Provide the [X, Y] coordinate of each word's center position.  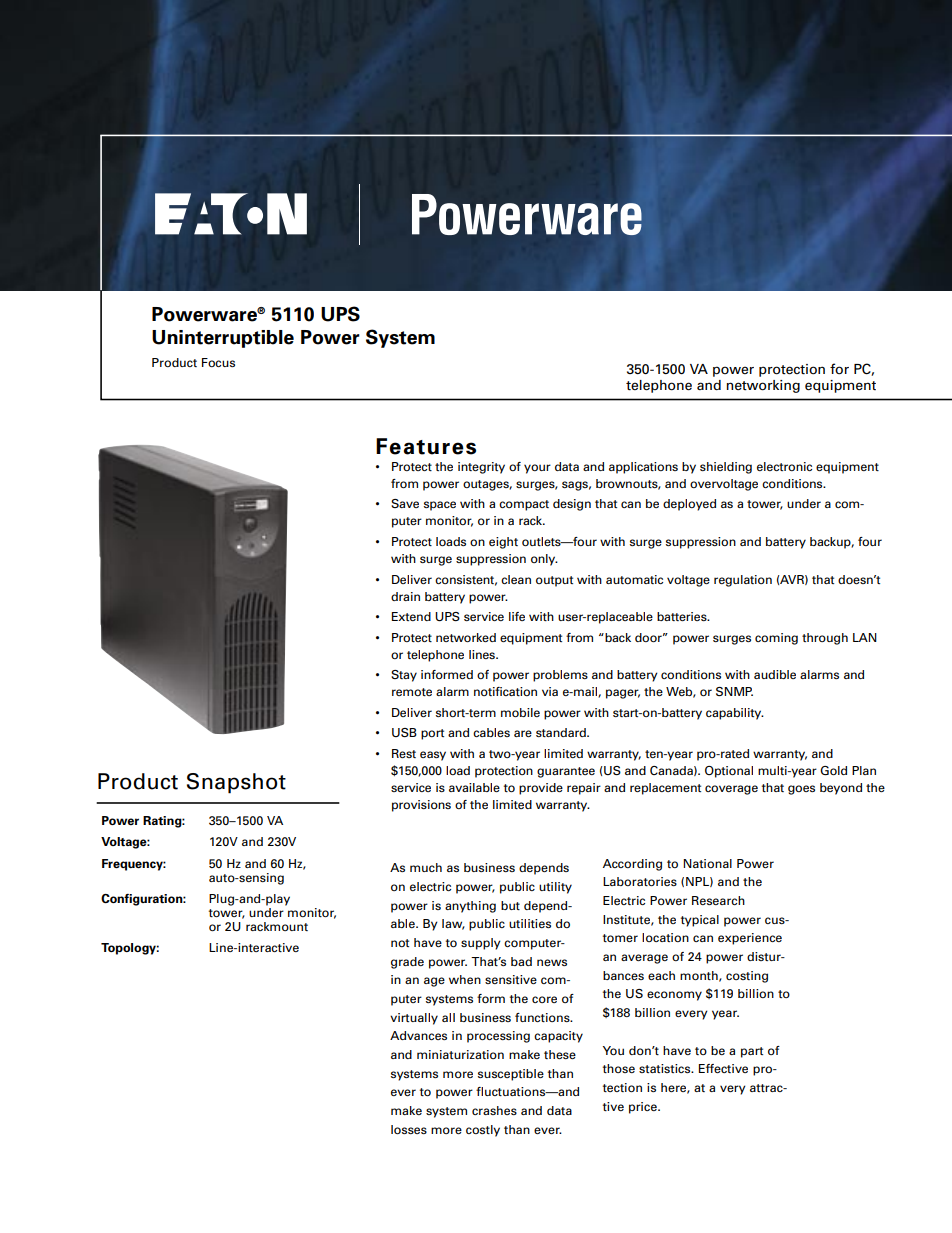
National [707, 863]
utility [555, 888]
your [537, 469]
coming [776, 639]
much [426, 867]
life [517, 616]
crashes [494, 1110]
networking [763, 386]
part [752, 1052]
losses [409, 1129]
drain [405, 596]
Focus [218, 362]
